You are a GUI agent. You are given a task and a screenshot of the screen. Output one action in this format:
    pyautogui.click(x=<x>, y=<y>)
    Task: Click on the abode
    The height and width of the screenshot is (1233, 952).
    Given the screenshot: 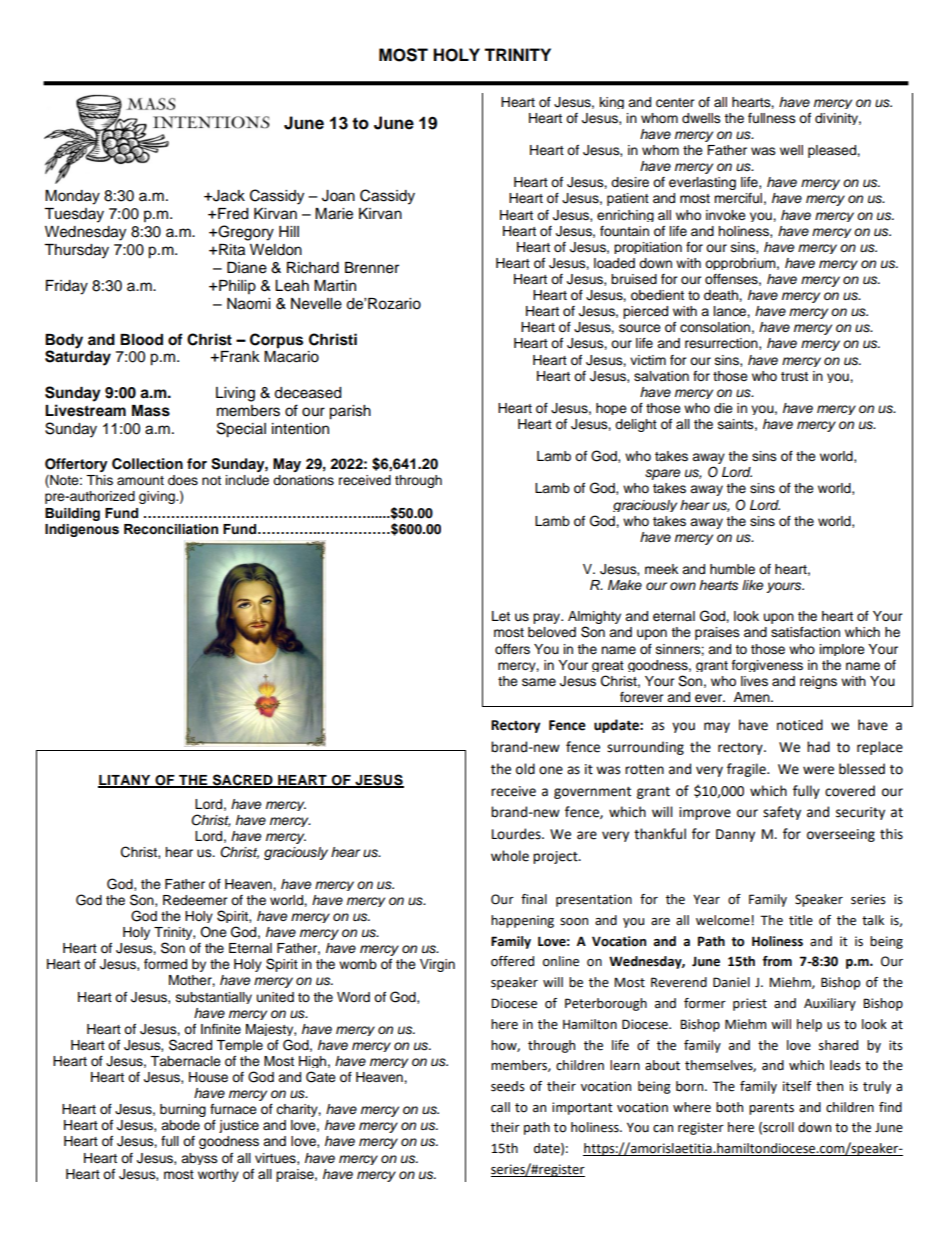 What is the action you would take?
    pyautogui.click(x=180, y=1125)
